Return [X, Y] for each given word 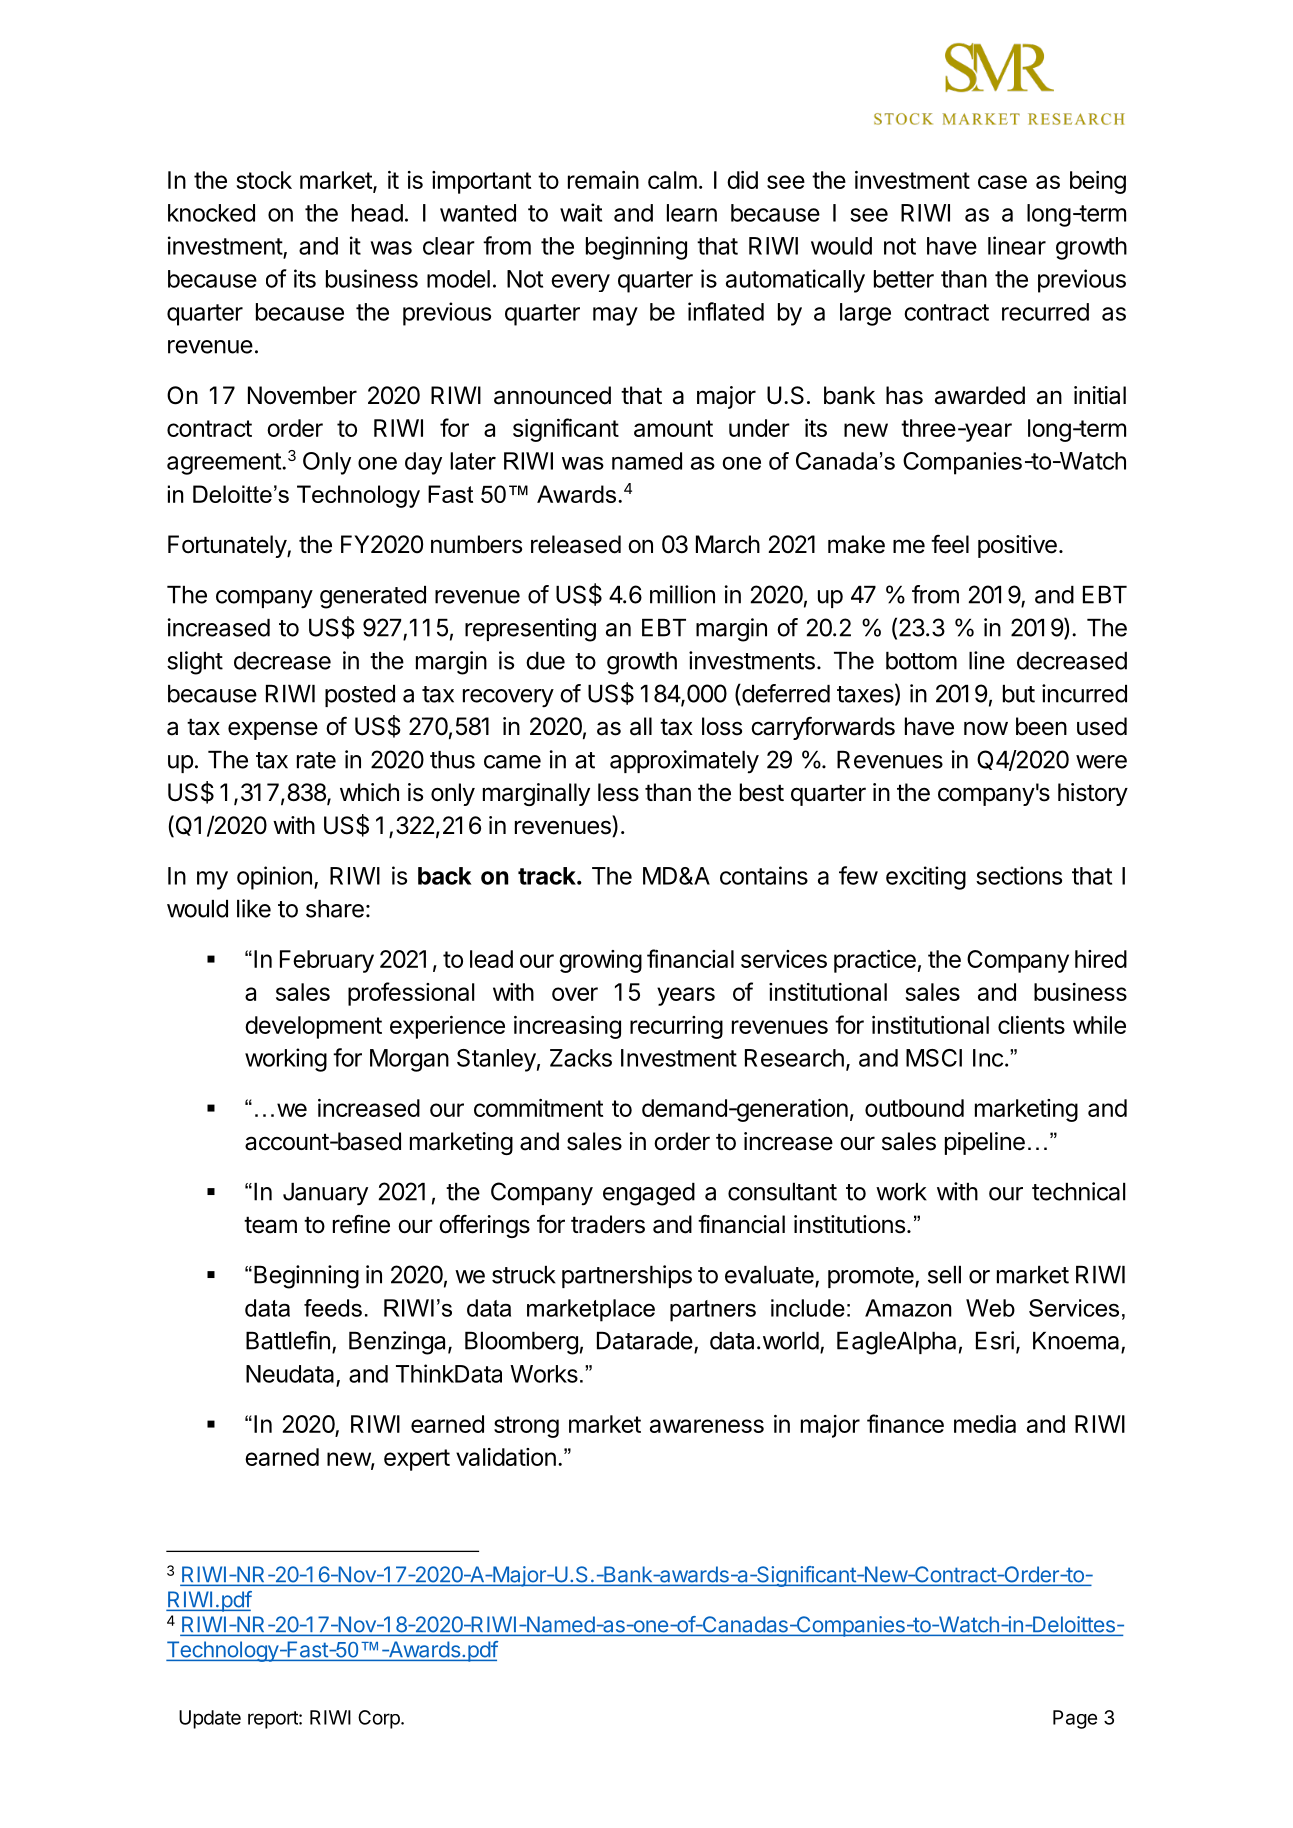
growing [600, 961]
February [327, 961]
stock [264, 180]
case [1002, 182]
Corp [379, 1719]
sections [1019, 875]
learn [692, 213]
